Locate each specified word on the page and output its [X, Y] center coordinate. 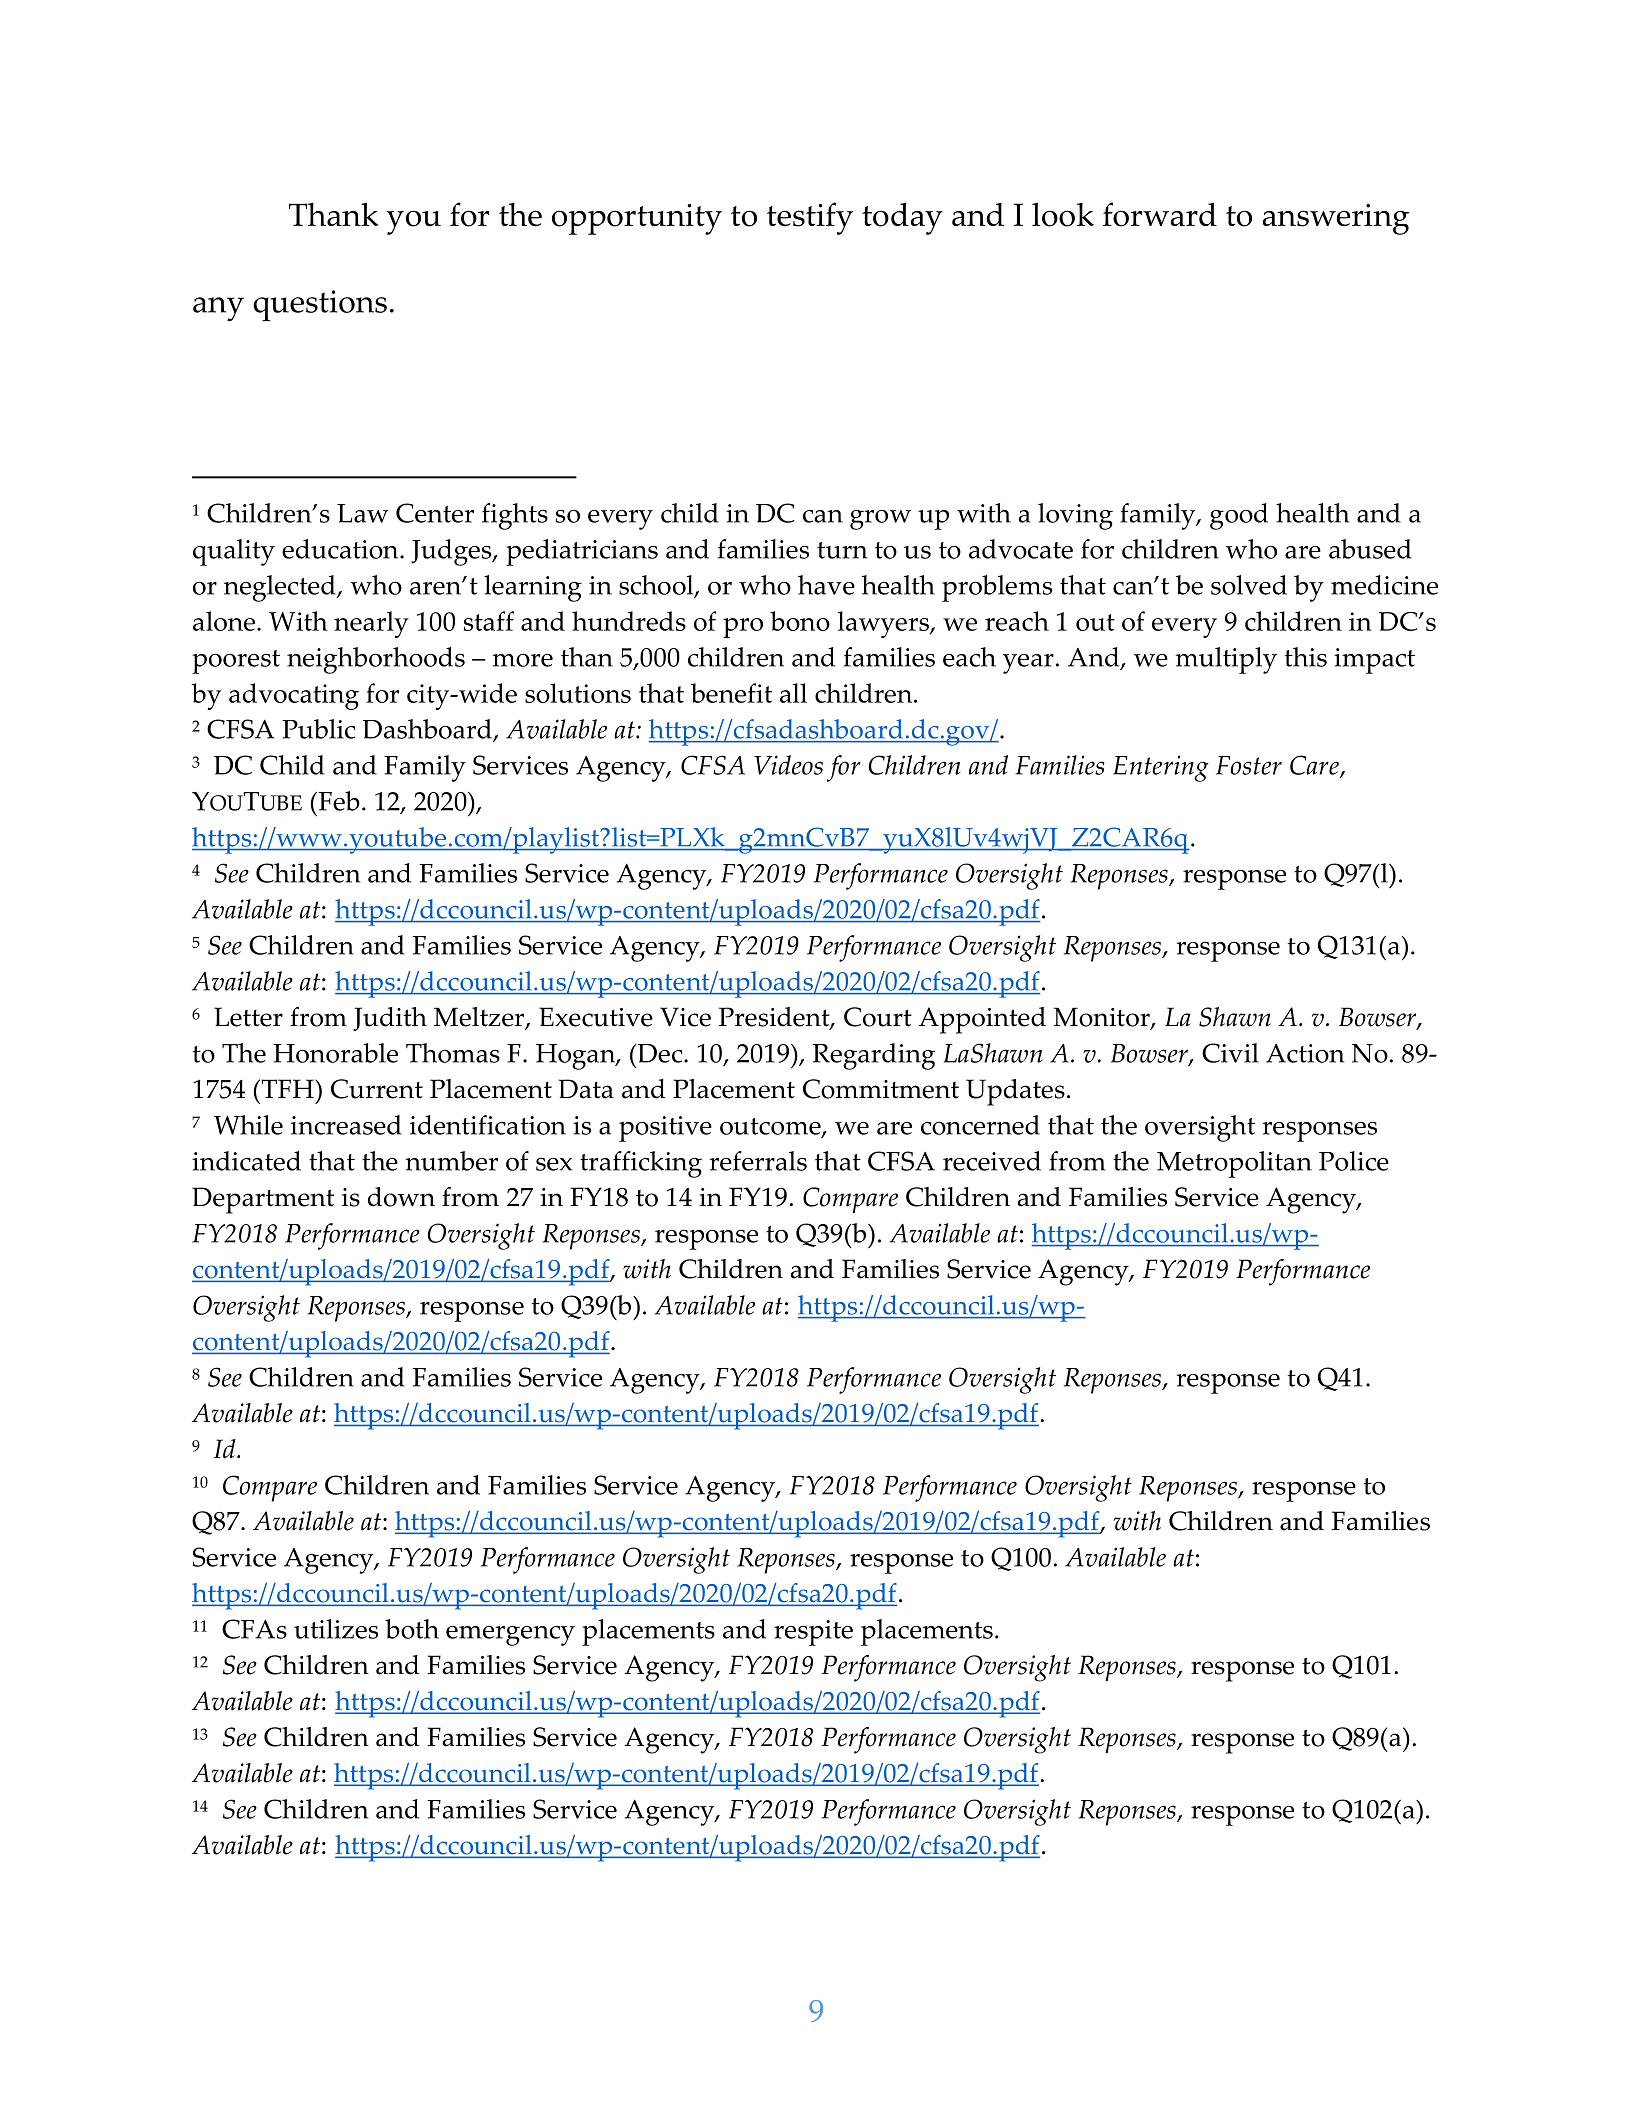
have [826, 585]
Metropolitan [1234, 1164]
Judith [390, 1019]
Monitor [1103, 1018]
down [401, 1197]
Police [1354, 1161]
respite [813, 1633]
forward [1160, 214]
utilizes [336, 1629]
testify [810, 218]
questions [320, 306]
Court [878, 1017]
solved [1249, 585]
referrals [758, 1161]
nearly [371, 624]
